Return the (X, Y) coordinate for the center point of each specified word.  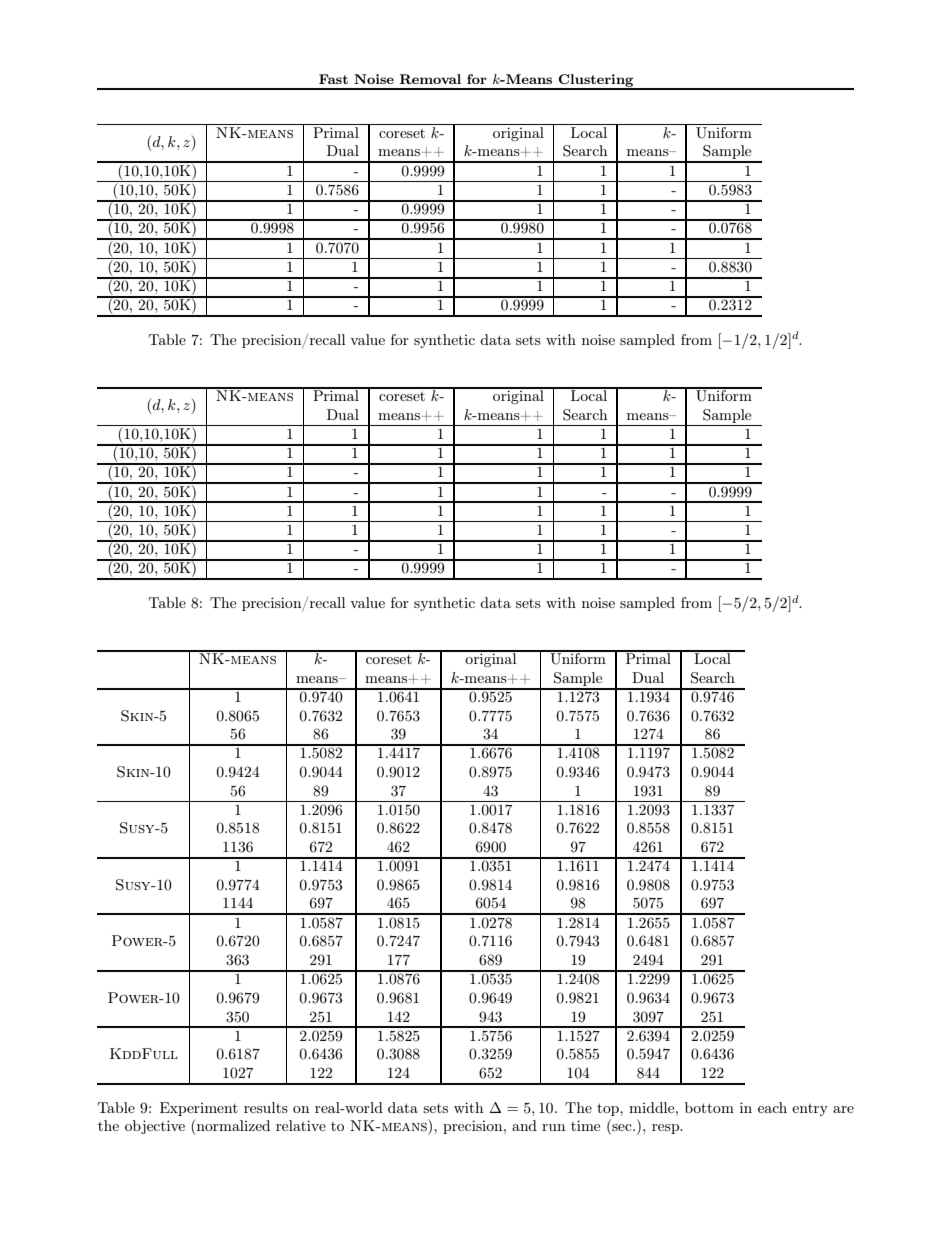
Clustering (596, 82)
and (524, 1125)
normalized (233, 1125)
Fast (333, 79)
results (266, 1107)
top (609, 1109)
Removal (430, 79)
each (772, 1107)
